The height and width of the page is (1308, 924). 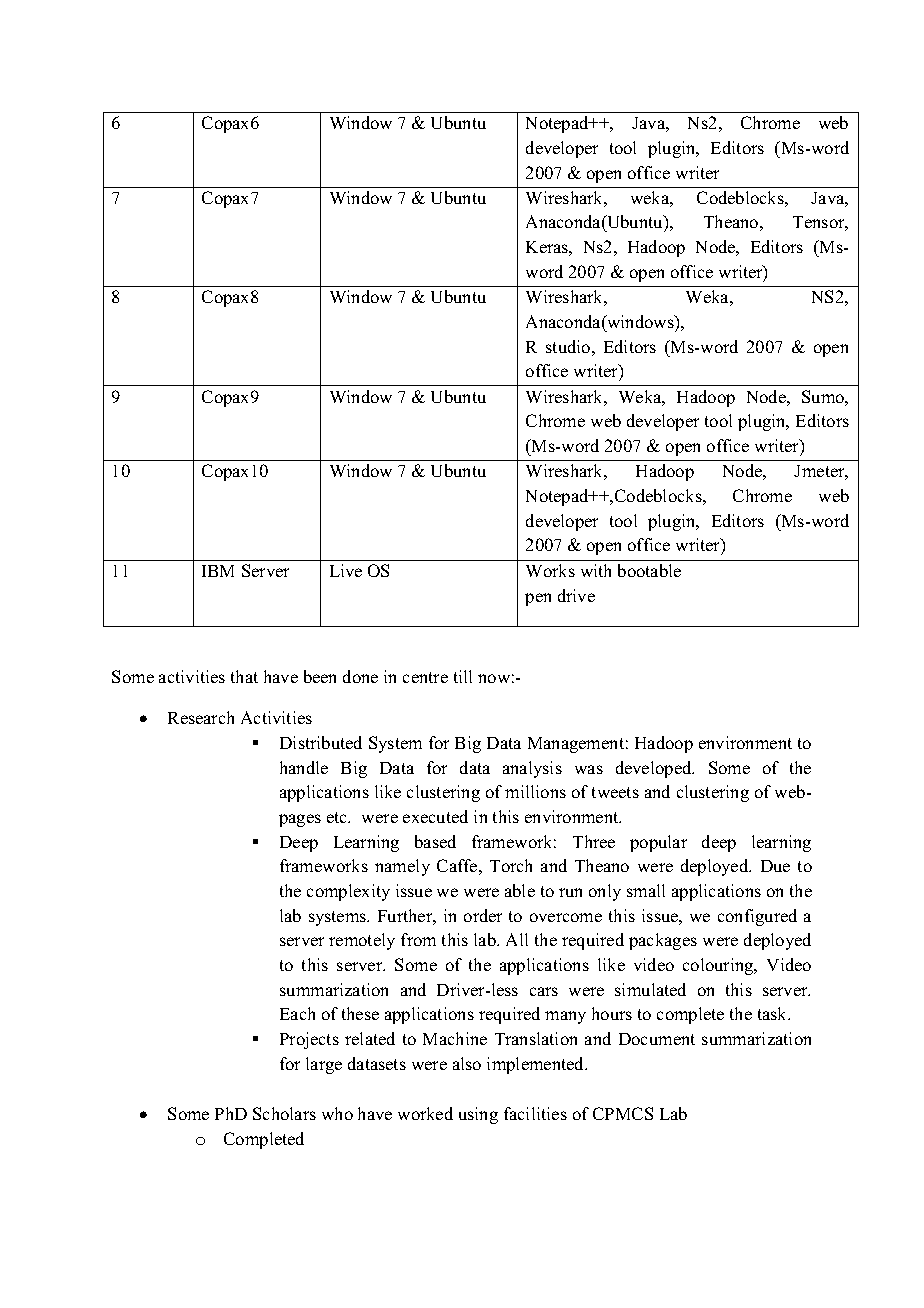 What do you see at coordinates (657, 1039) in the page?
I see `Document` at bounding box center [657, 1039].
